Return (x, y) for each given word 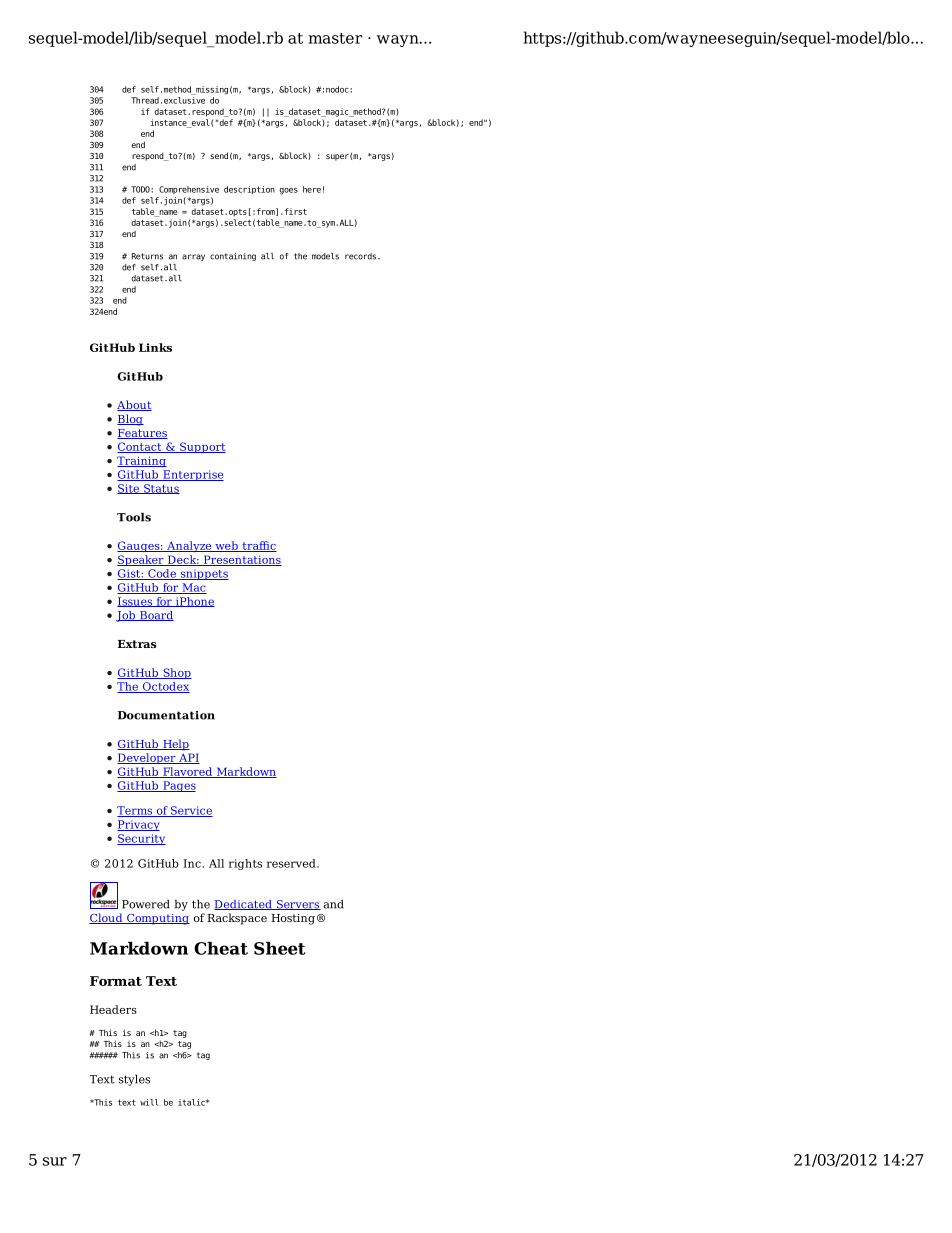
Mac (193, 588)
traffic (258, 546)
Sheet (279, 948)
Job (126, 616)
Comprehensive (189, 190)
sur (55, 1161)
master (335, 38)
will (149, 1102)
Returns (147, 256)
